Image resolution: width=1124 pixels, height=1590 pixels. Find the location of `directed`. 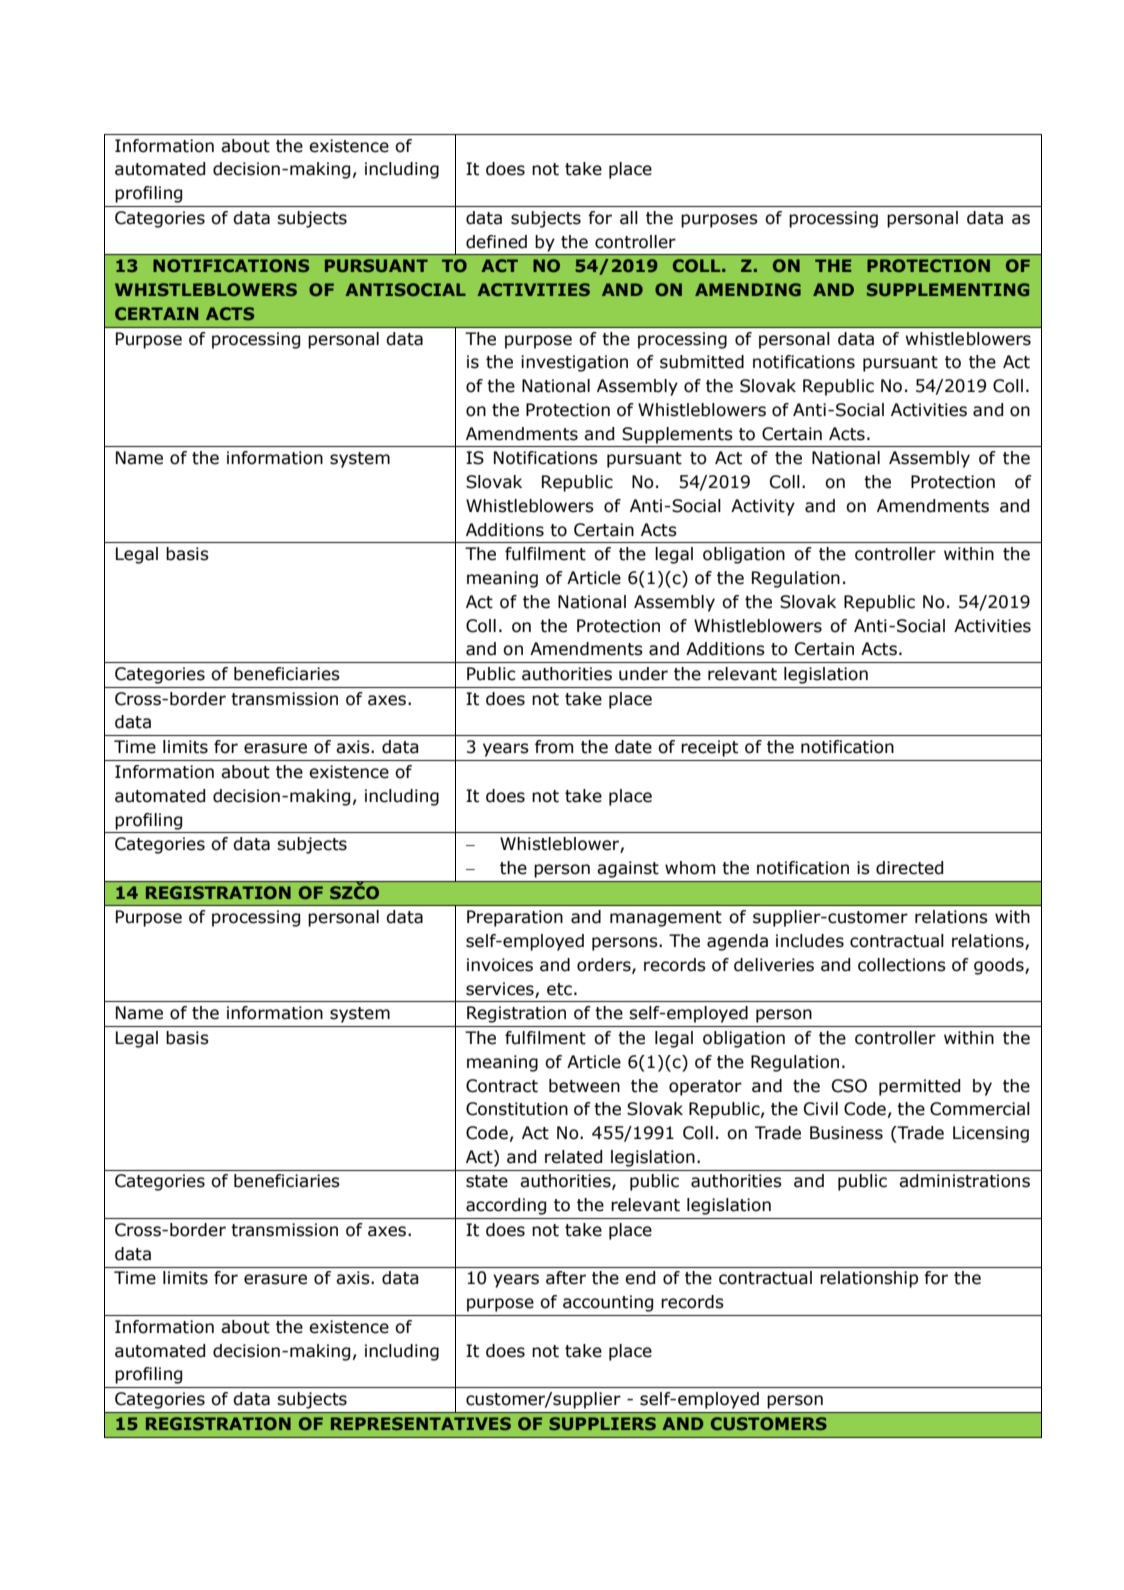

directed is located at coordinates (909, 868).
